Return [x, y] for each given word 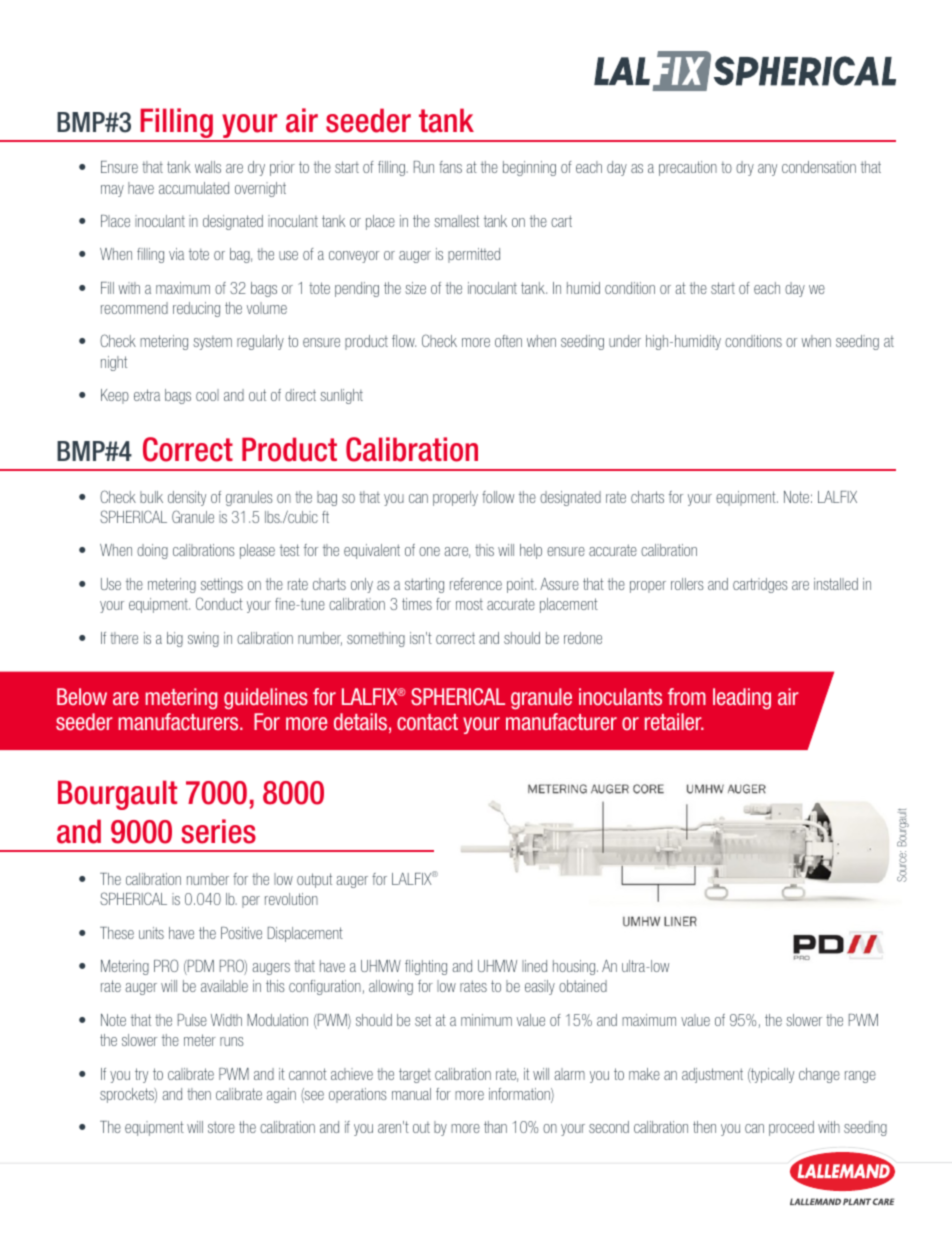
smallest [456, 221]
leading [742, 698]
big [175, 639]
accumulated [194, 188]
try [141, 1075]
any [767, 170]
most [469, 604]
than [495, 1127]
